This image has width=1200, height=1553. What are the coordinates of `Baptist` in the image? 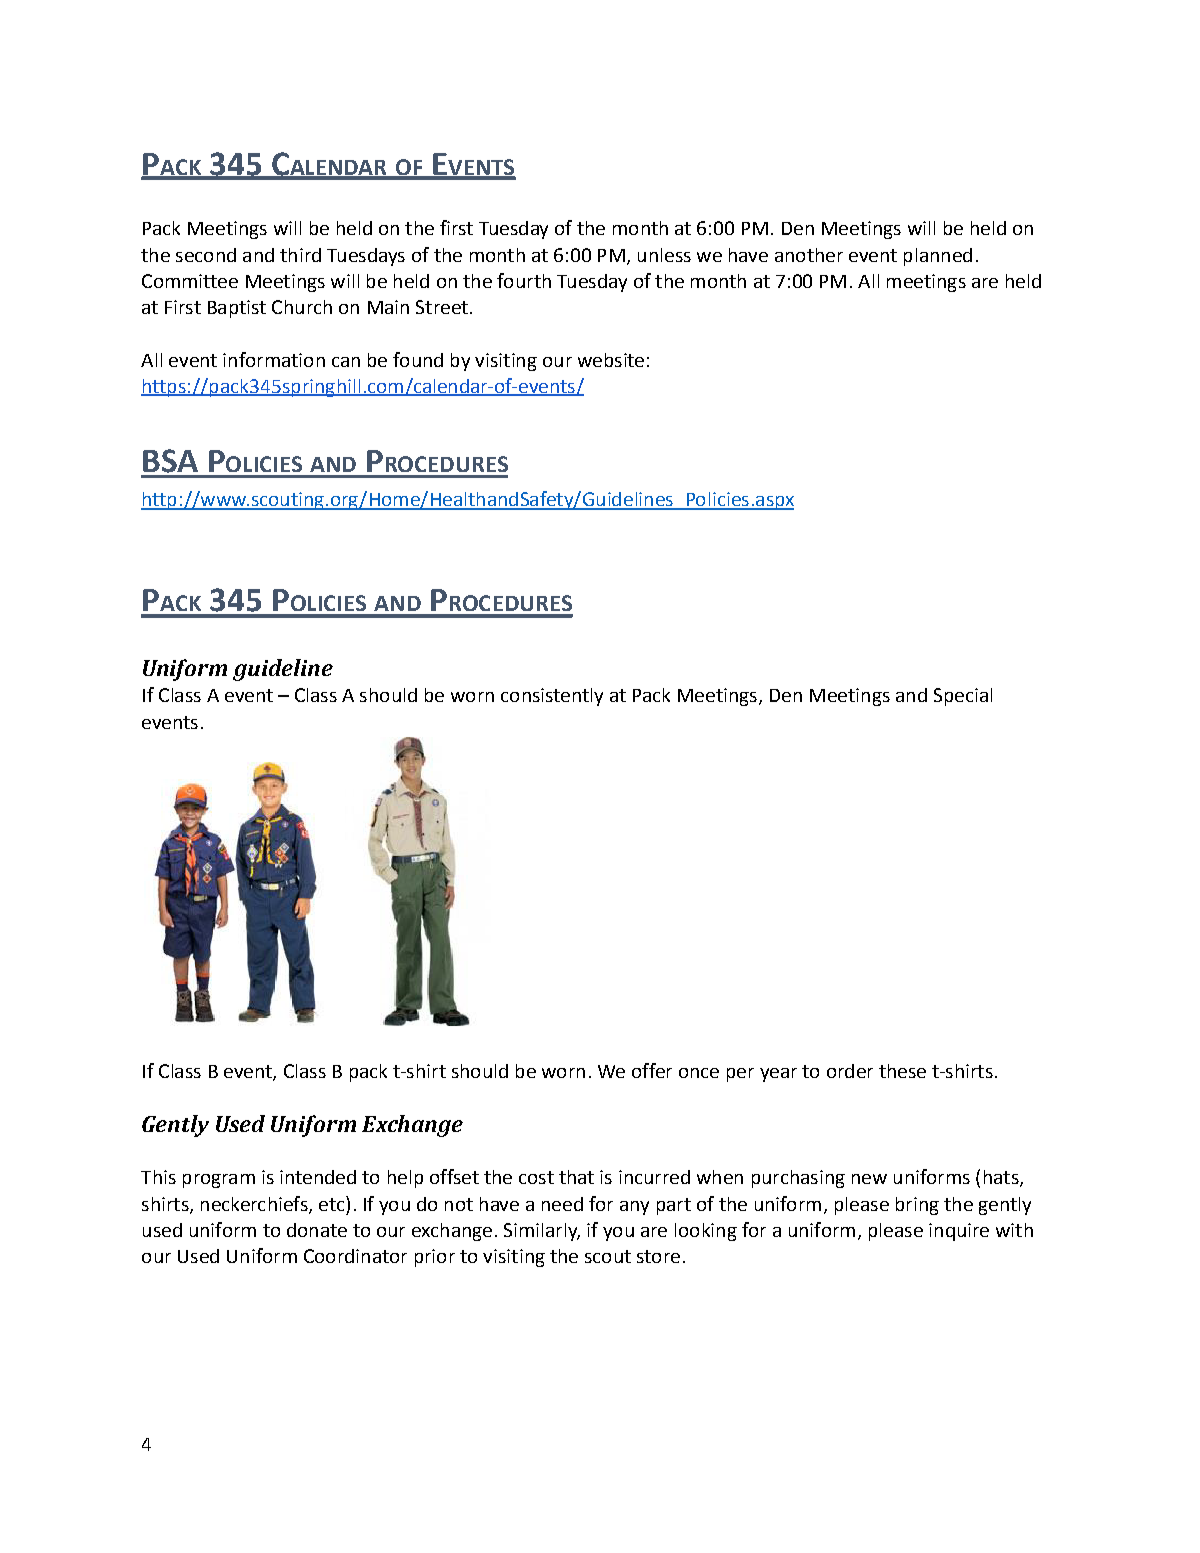 It's located at (237, 309).
